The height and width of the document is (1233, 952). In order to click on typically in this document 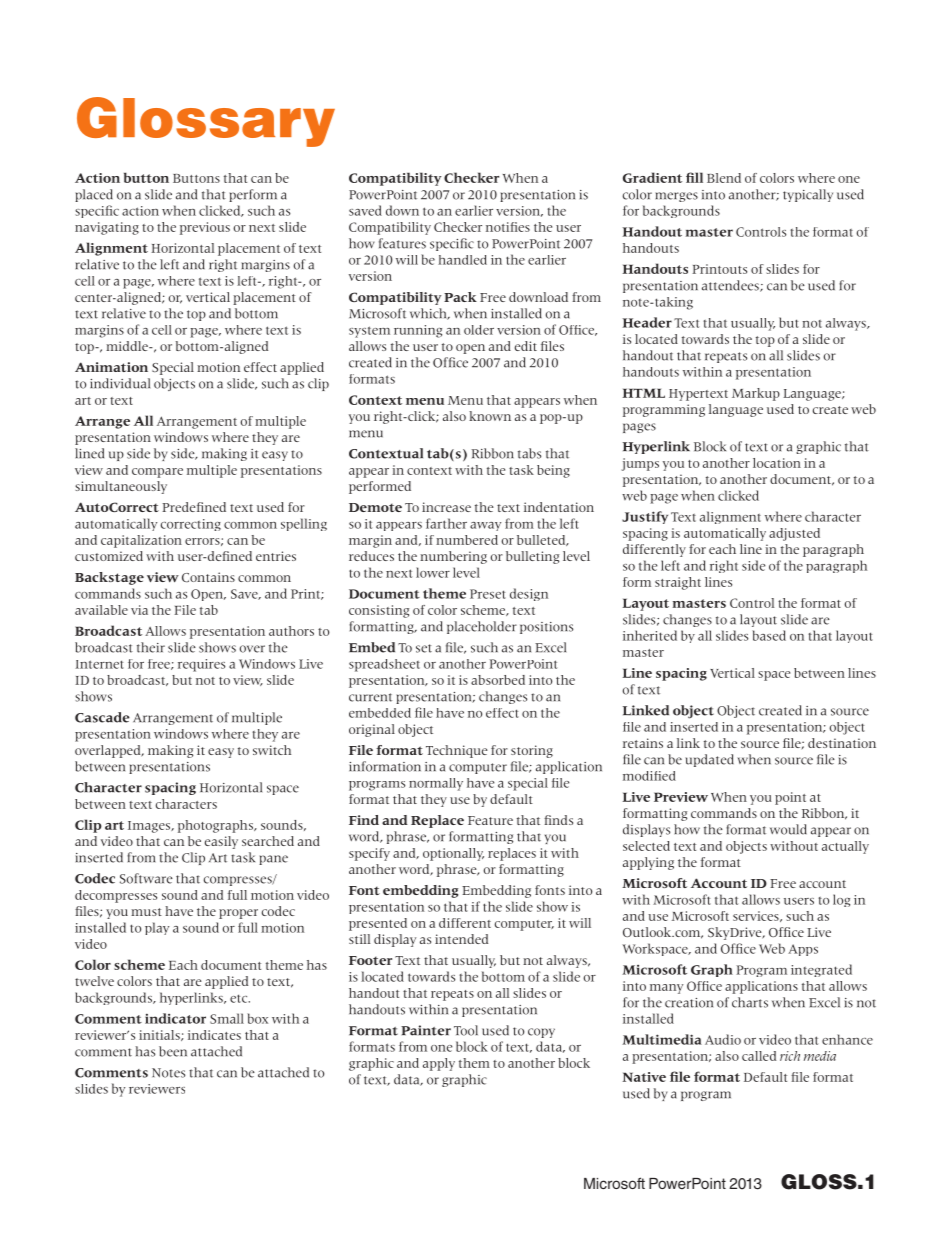, I will do `click(808, 195)`.
